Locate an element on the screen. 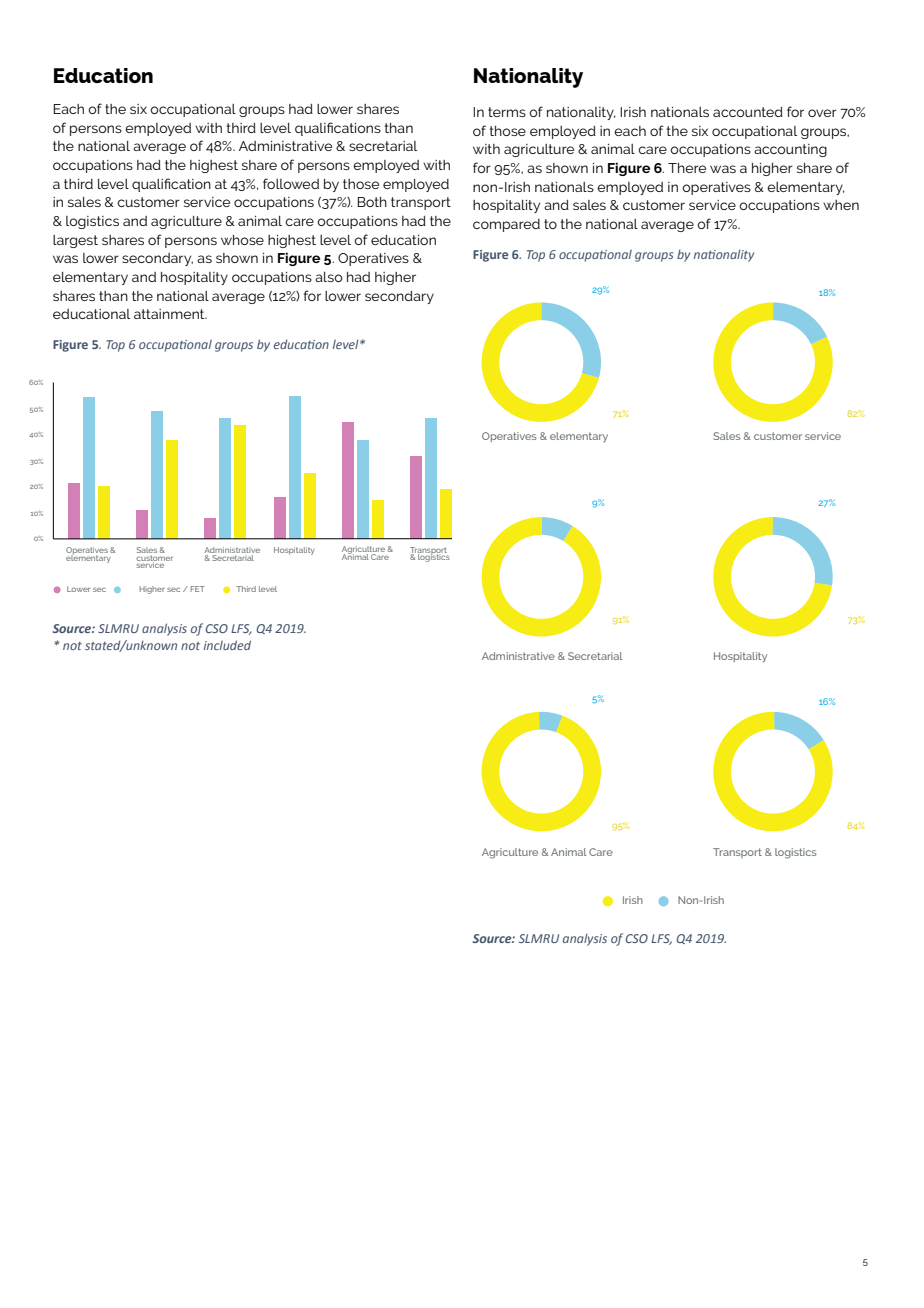 Image resolution: width=924 pixels, height=1308 pixels. terms is located at coordinates (507, 112).
